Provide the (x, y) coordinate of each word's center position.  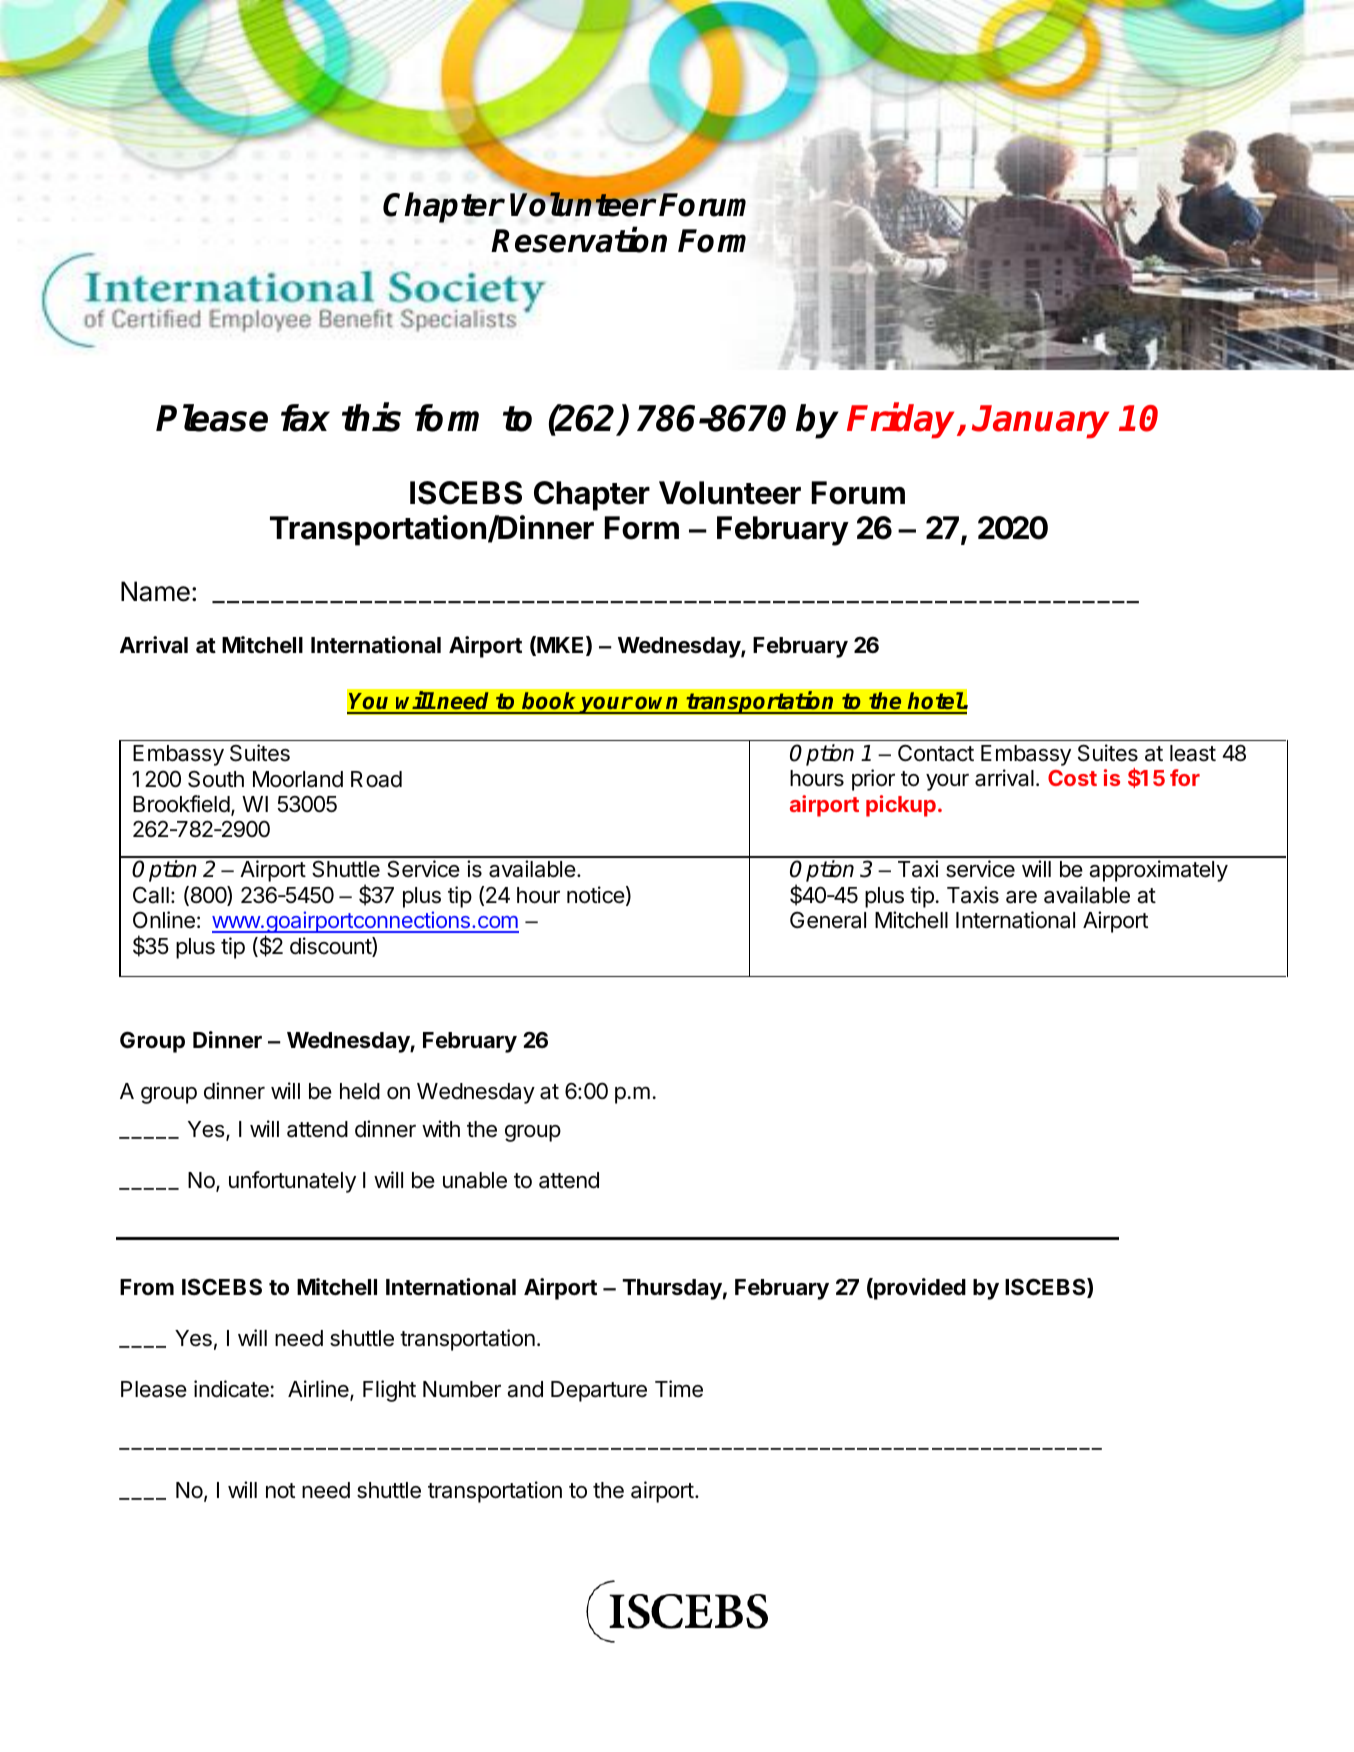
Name (155, 591)
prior (873, 780)
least (1193, 753)
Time (679, 1389)
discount (331, 947)
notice (596, 895)
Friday (903, 421)
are (1021, 897)
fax (305, 418)
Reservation (579, 240)
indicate (231, 1389)
